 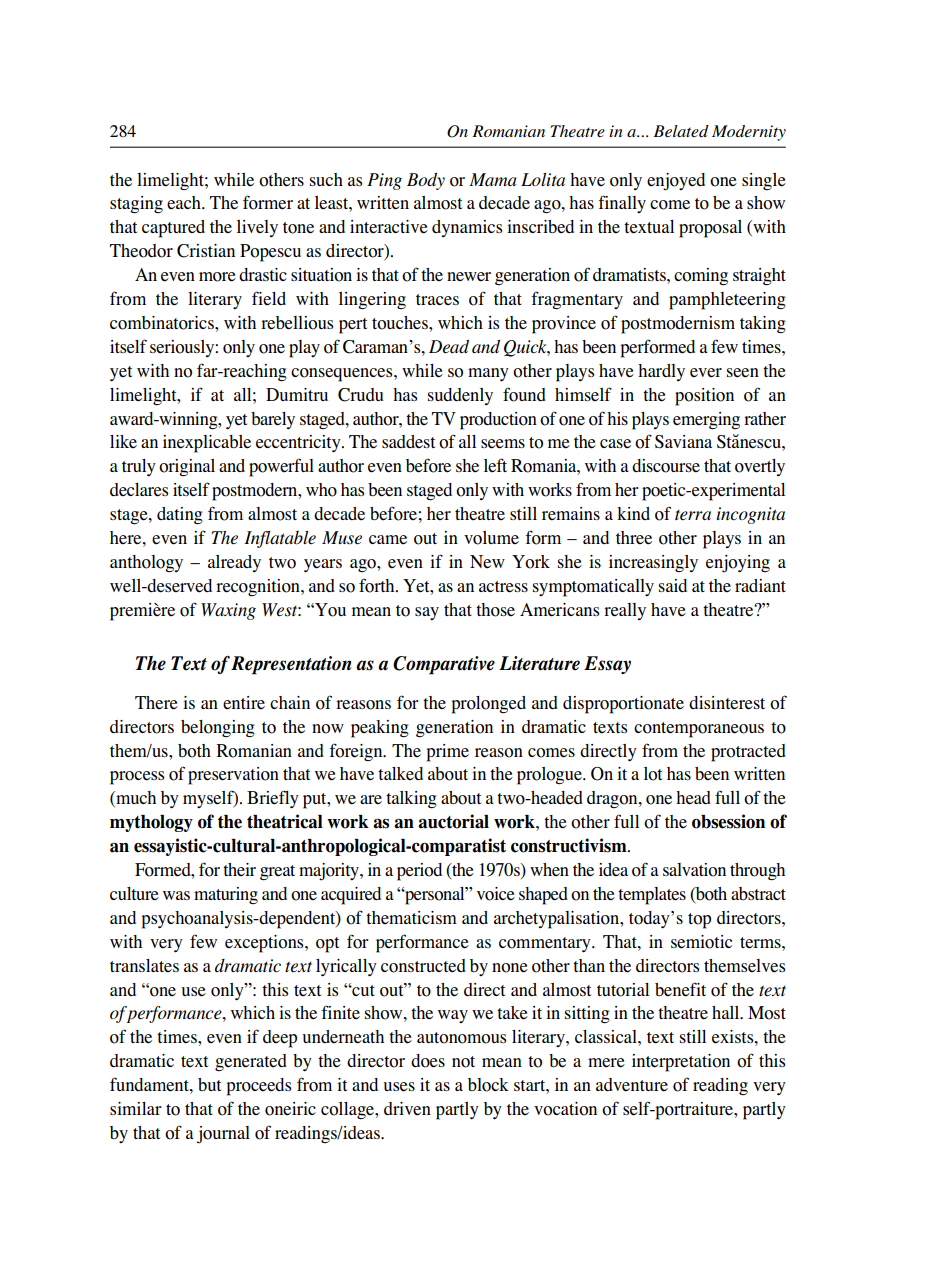 What do you see at coordinates (136, 205) in the image?
I see `staging` at bounding box center [136, 205].
